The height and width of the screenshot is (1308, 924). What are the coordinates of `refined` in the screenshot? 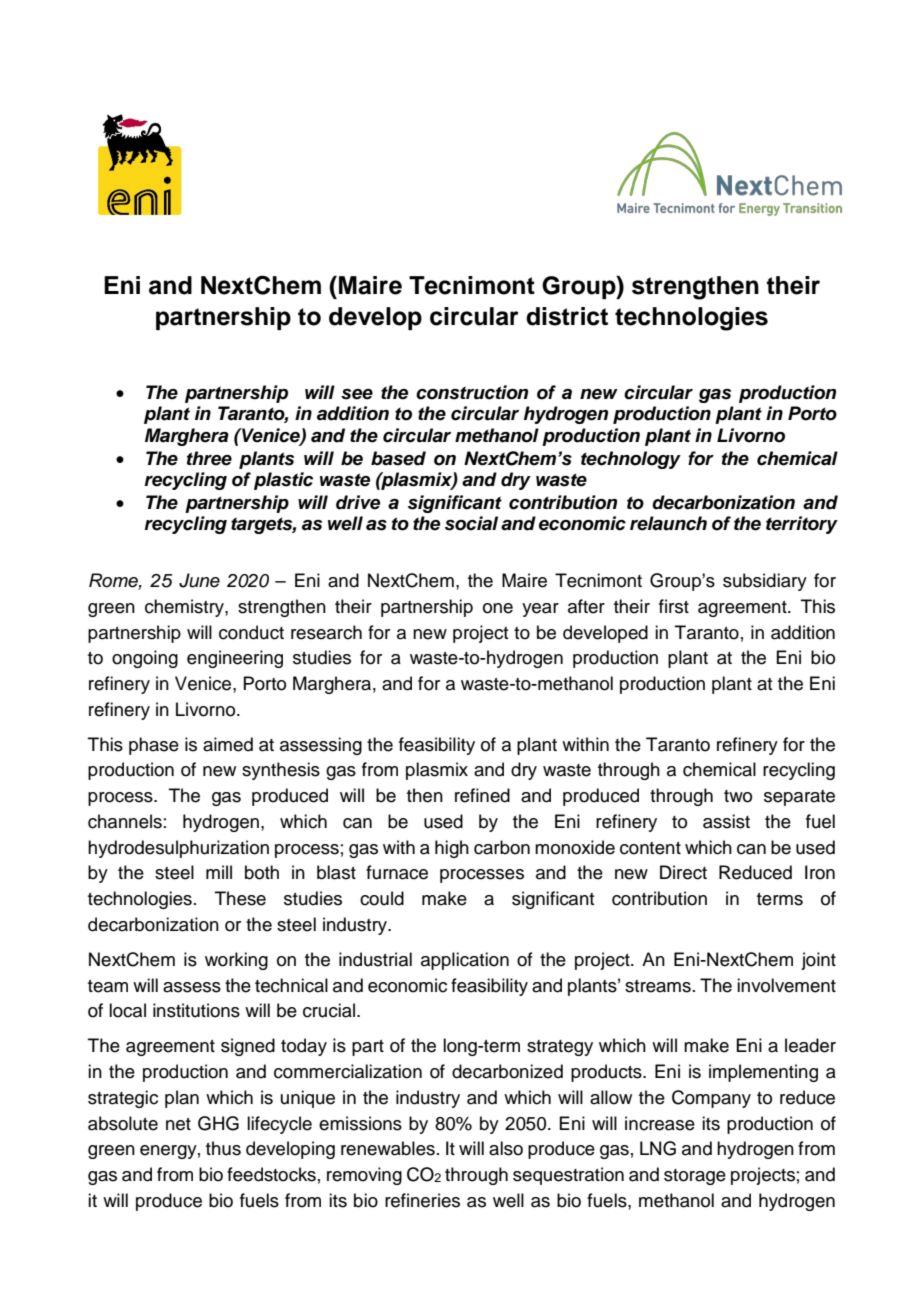 It's located at (482, 795).
